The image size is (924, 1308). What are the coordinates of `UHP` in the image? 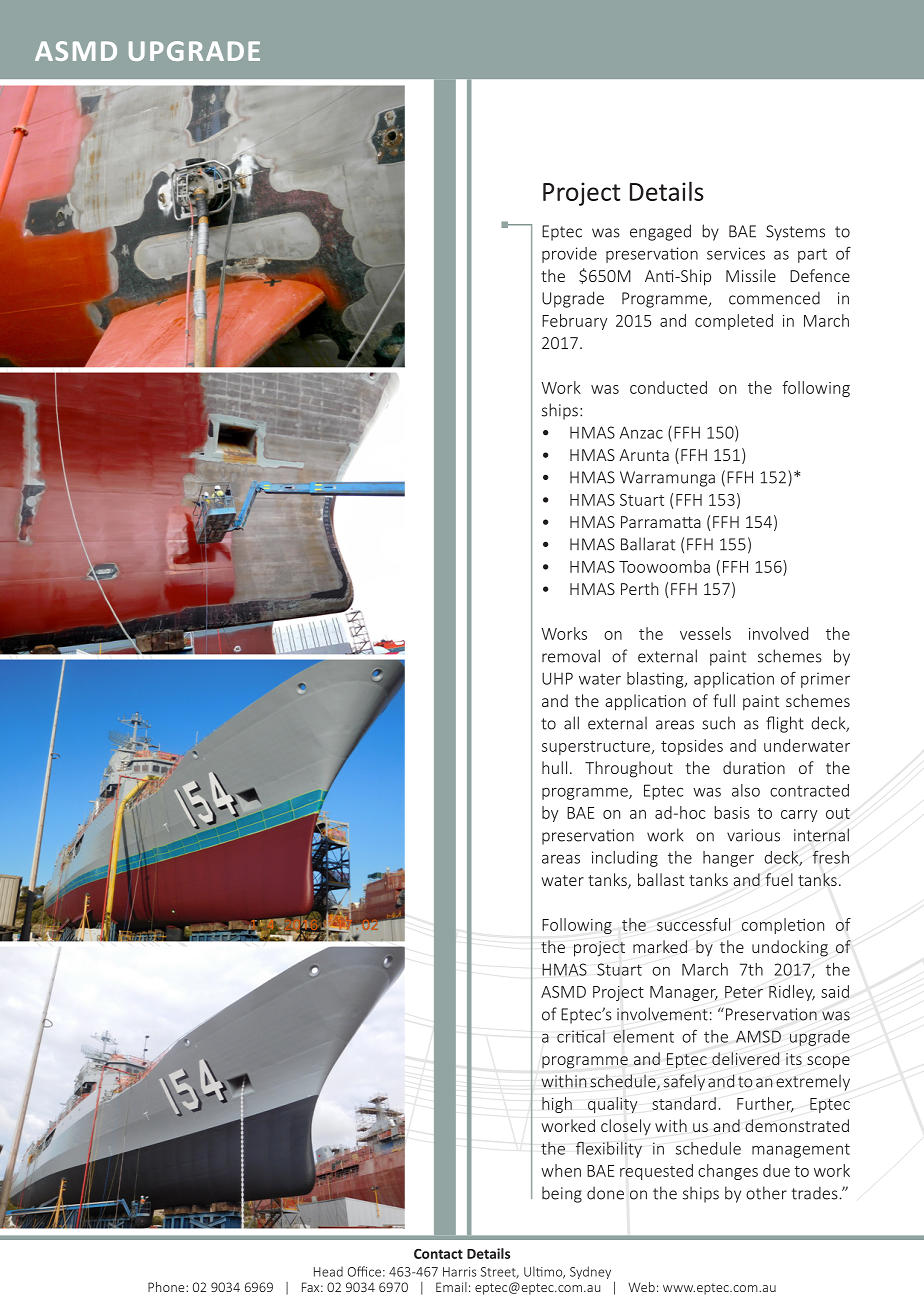 It's located at (557, 678).
